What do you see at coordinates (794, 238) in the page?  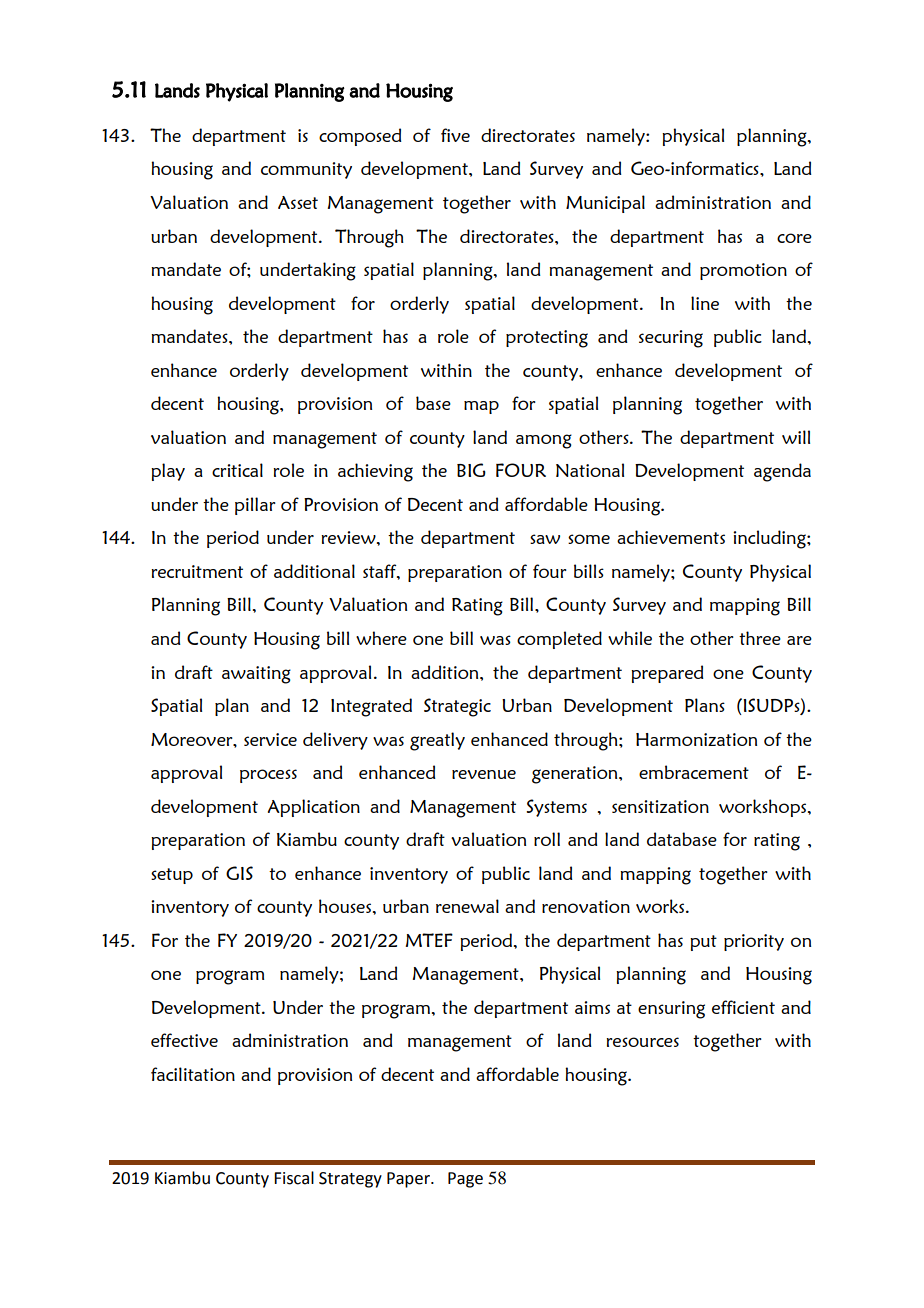 I see `core` at bounding box center [794, 238].
